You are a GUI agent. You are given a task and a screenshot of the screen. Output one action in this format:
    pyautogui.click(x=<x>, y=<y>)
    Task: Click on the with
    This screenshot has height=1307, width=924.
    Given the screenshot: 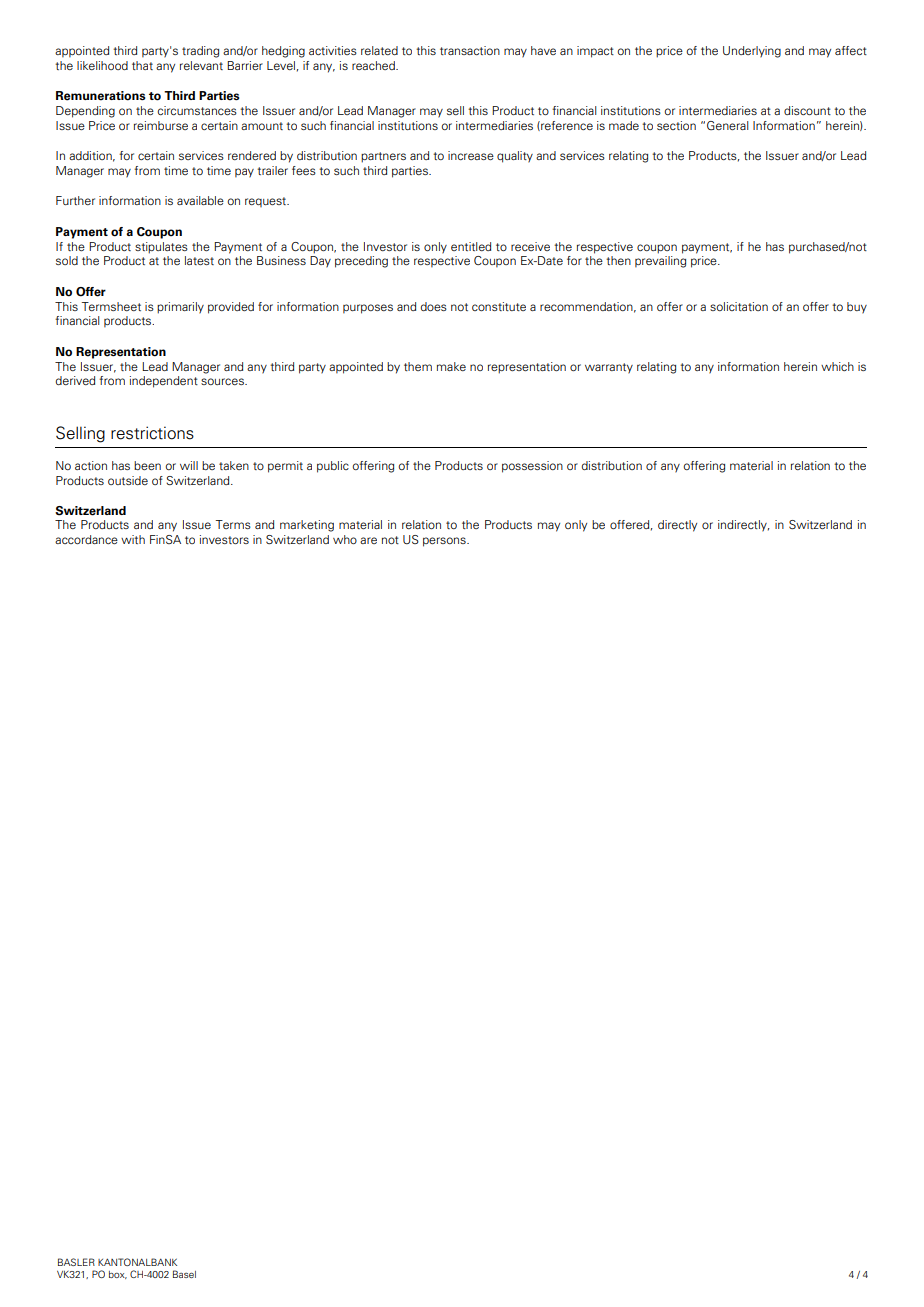 What is the action you would take?
    pyautogui.click(x=133, y=539)
